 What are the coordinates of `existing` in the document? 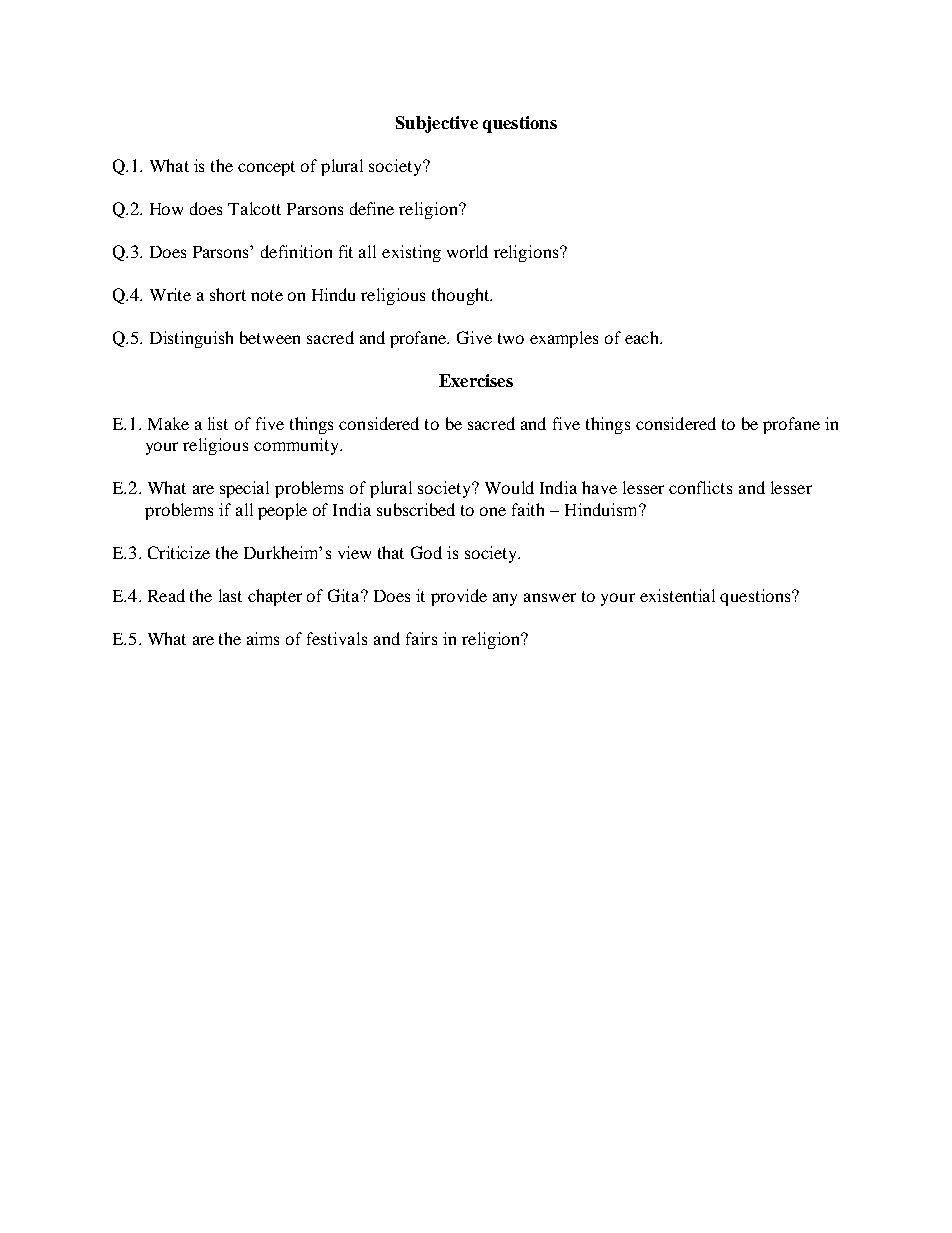 It's located at (411, 253).
